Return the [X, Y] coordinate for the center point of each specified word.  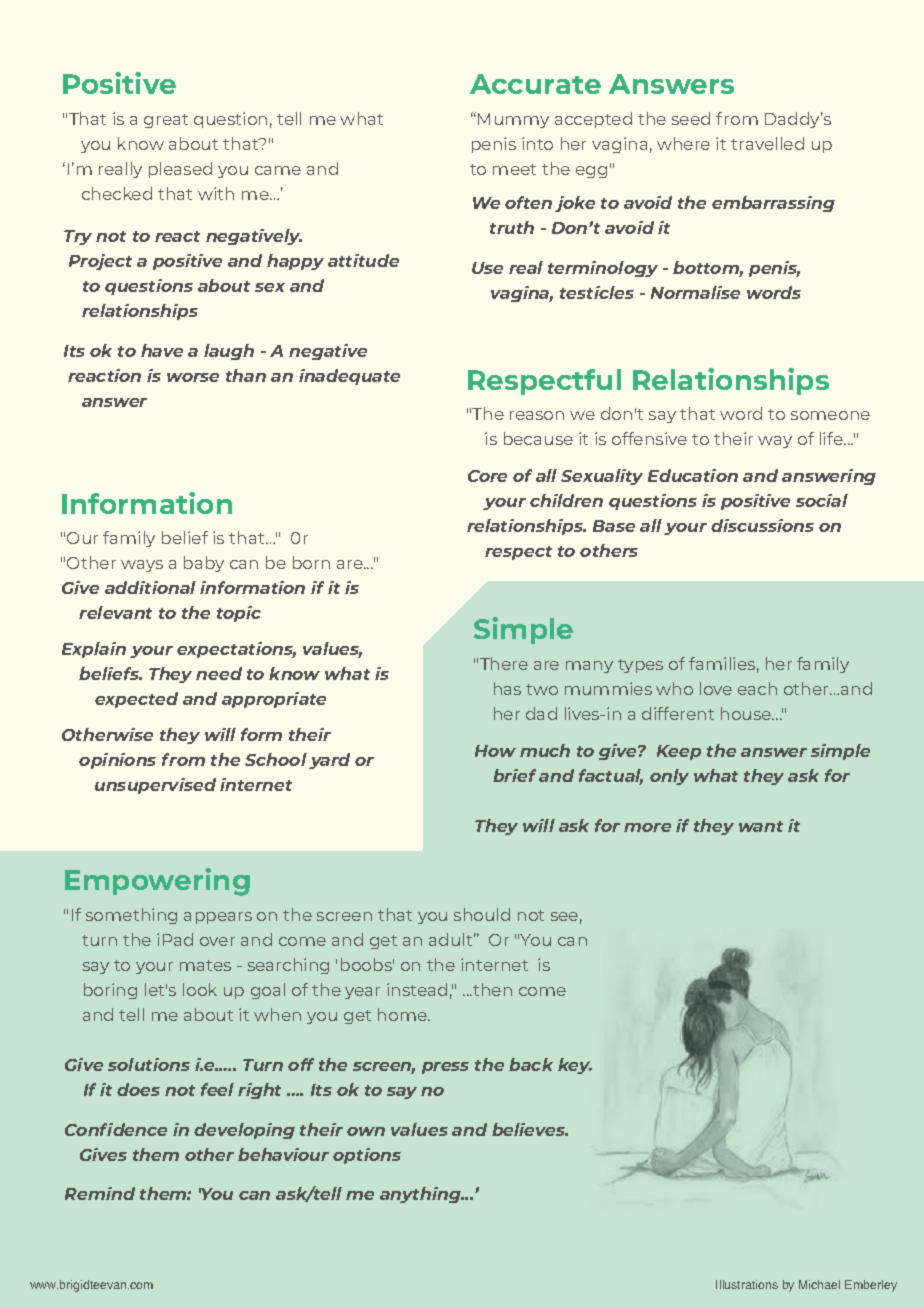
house [747, 713]
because [538, 438]
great [166, 121]
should [482, 914]
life [832, 438]
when [277, 1014]
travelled [767, 143]
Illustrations [747, 1284]
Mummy [513, 120]
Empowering [157, 882]
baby [204, 564]
